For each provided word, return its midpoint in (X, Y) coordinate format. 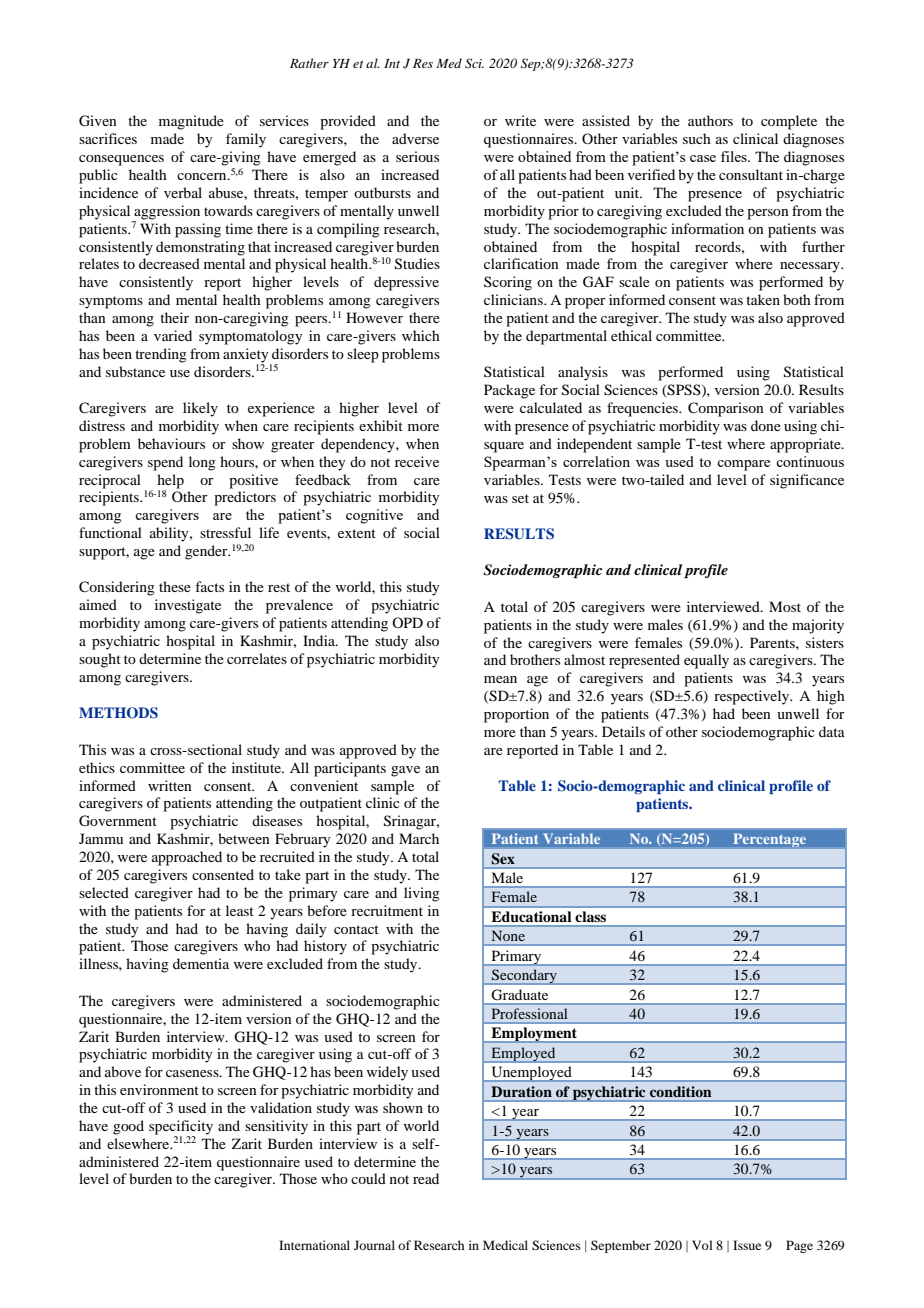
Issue (747, 1245)
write (520, 120)
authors (710, 120)
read (426, 1178)
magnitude (191, 122)
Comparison (726, 409)
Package (509, 391)
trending (161, 355)
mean (500, 679)
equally (706, 661)
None (508, 936)
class (591, 916)
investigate (188, 606)
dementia (201, 963)
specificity (181, 1128)
